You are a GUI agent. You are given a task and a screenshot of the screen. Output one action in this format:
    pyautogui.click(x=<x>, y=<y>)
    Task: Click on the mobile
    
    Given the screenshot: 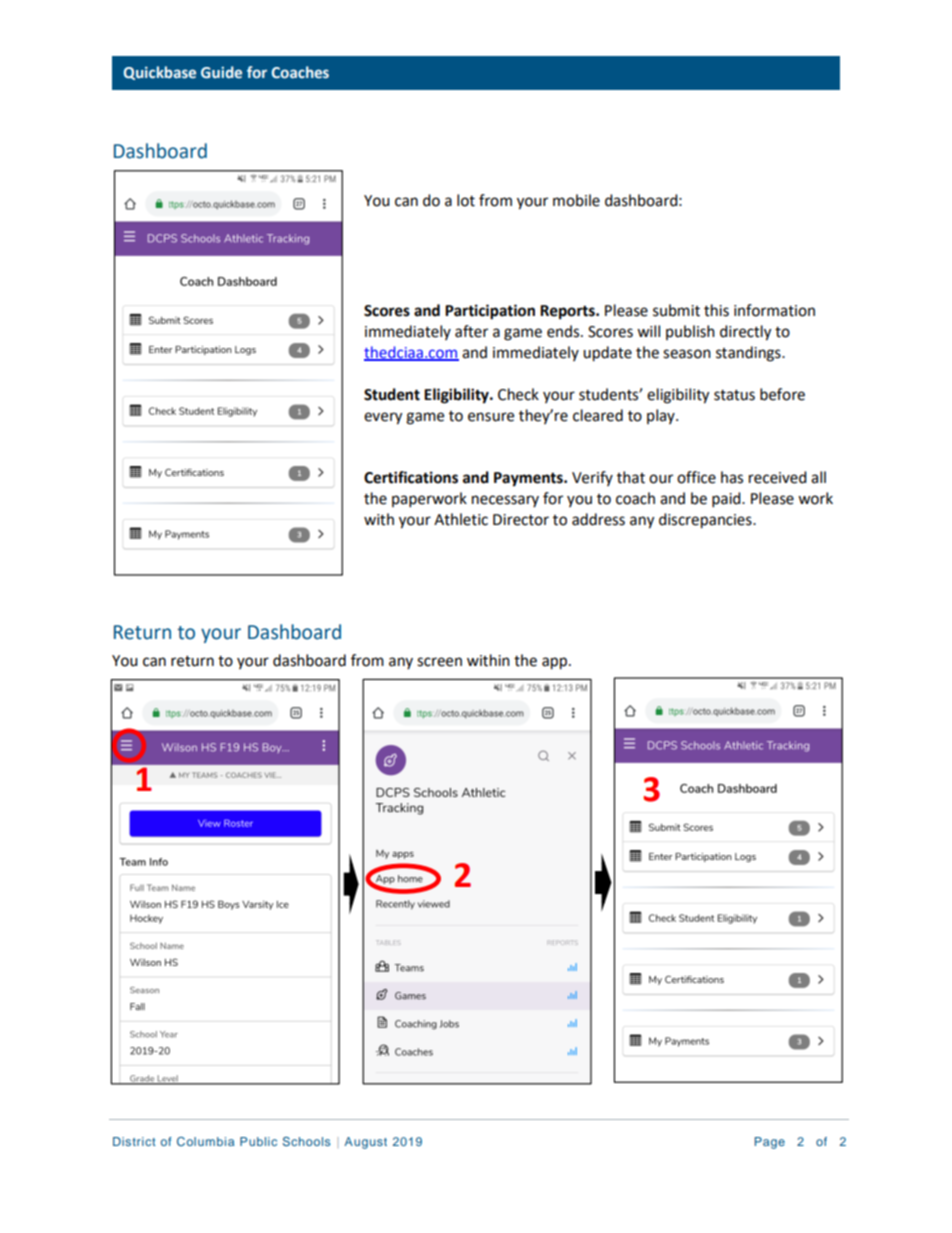 What is the action you would take?
    pyautogui.click(x=576, y=200)
